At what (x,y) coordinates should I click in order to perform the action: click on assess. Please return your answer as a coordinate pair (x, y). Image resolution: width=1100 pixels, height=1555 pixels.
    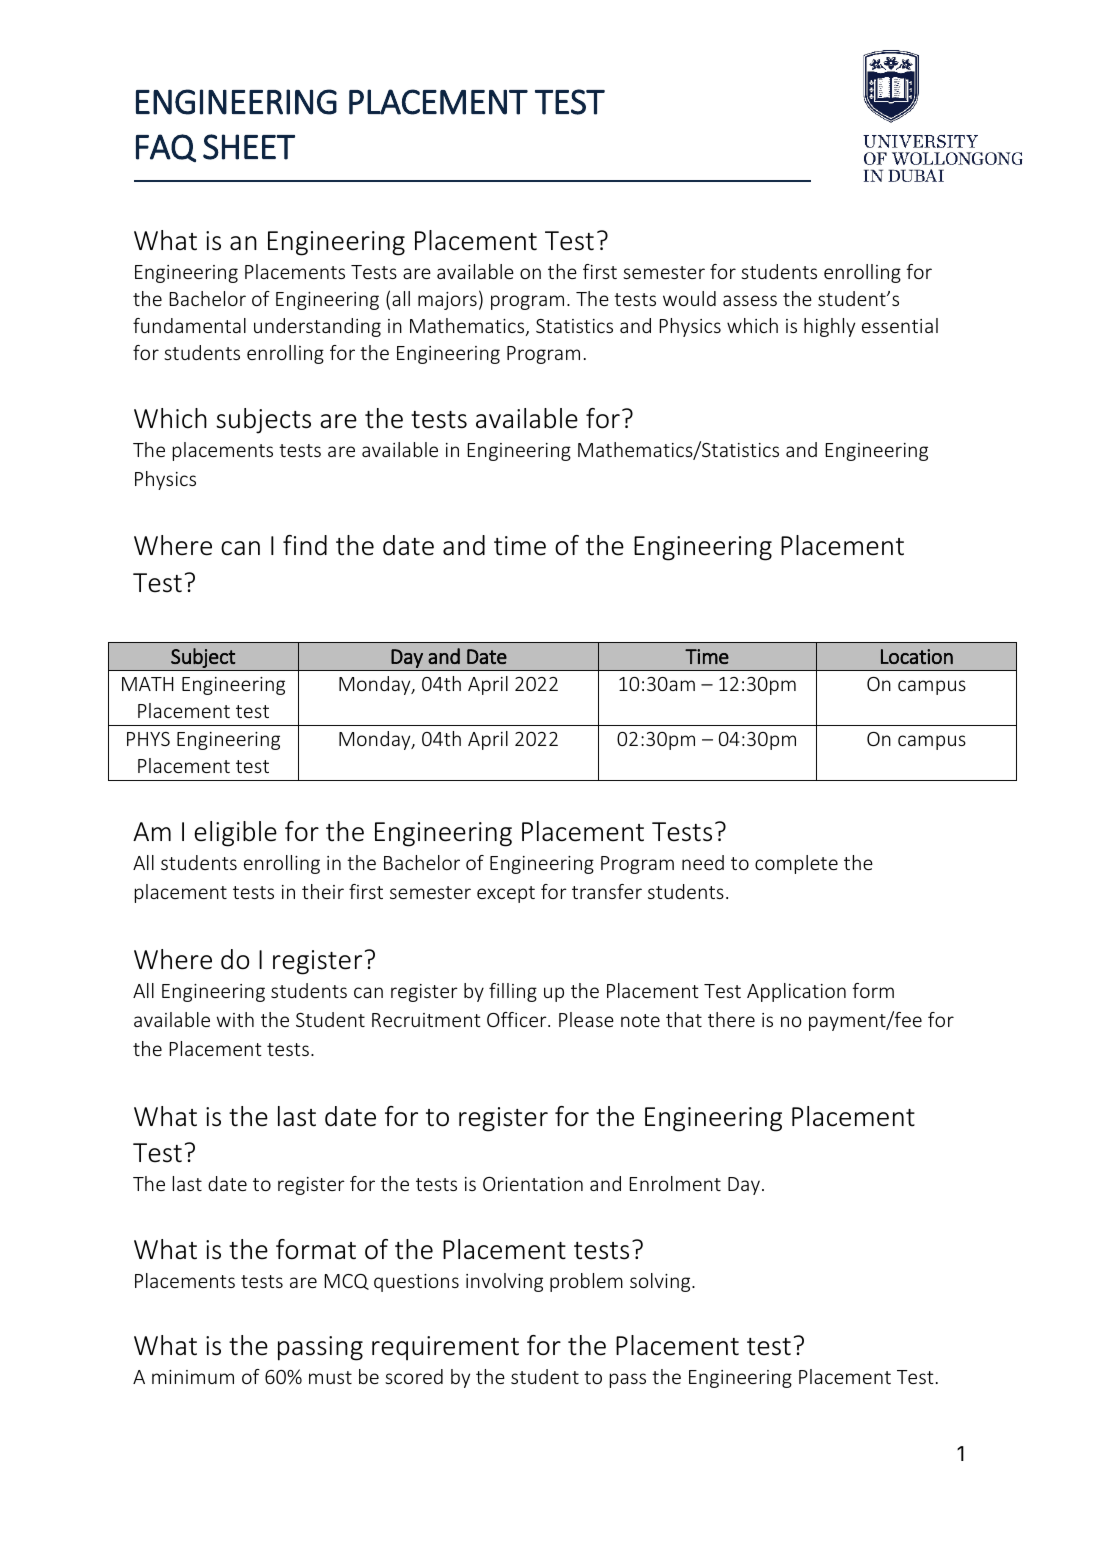
    Looking at the image, I should click on (750, 300).
